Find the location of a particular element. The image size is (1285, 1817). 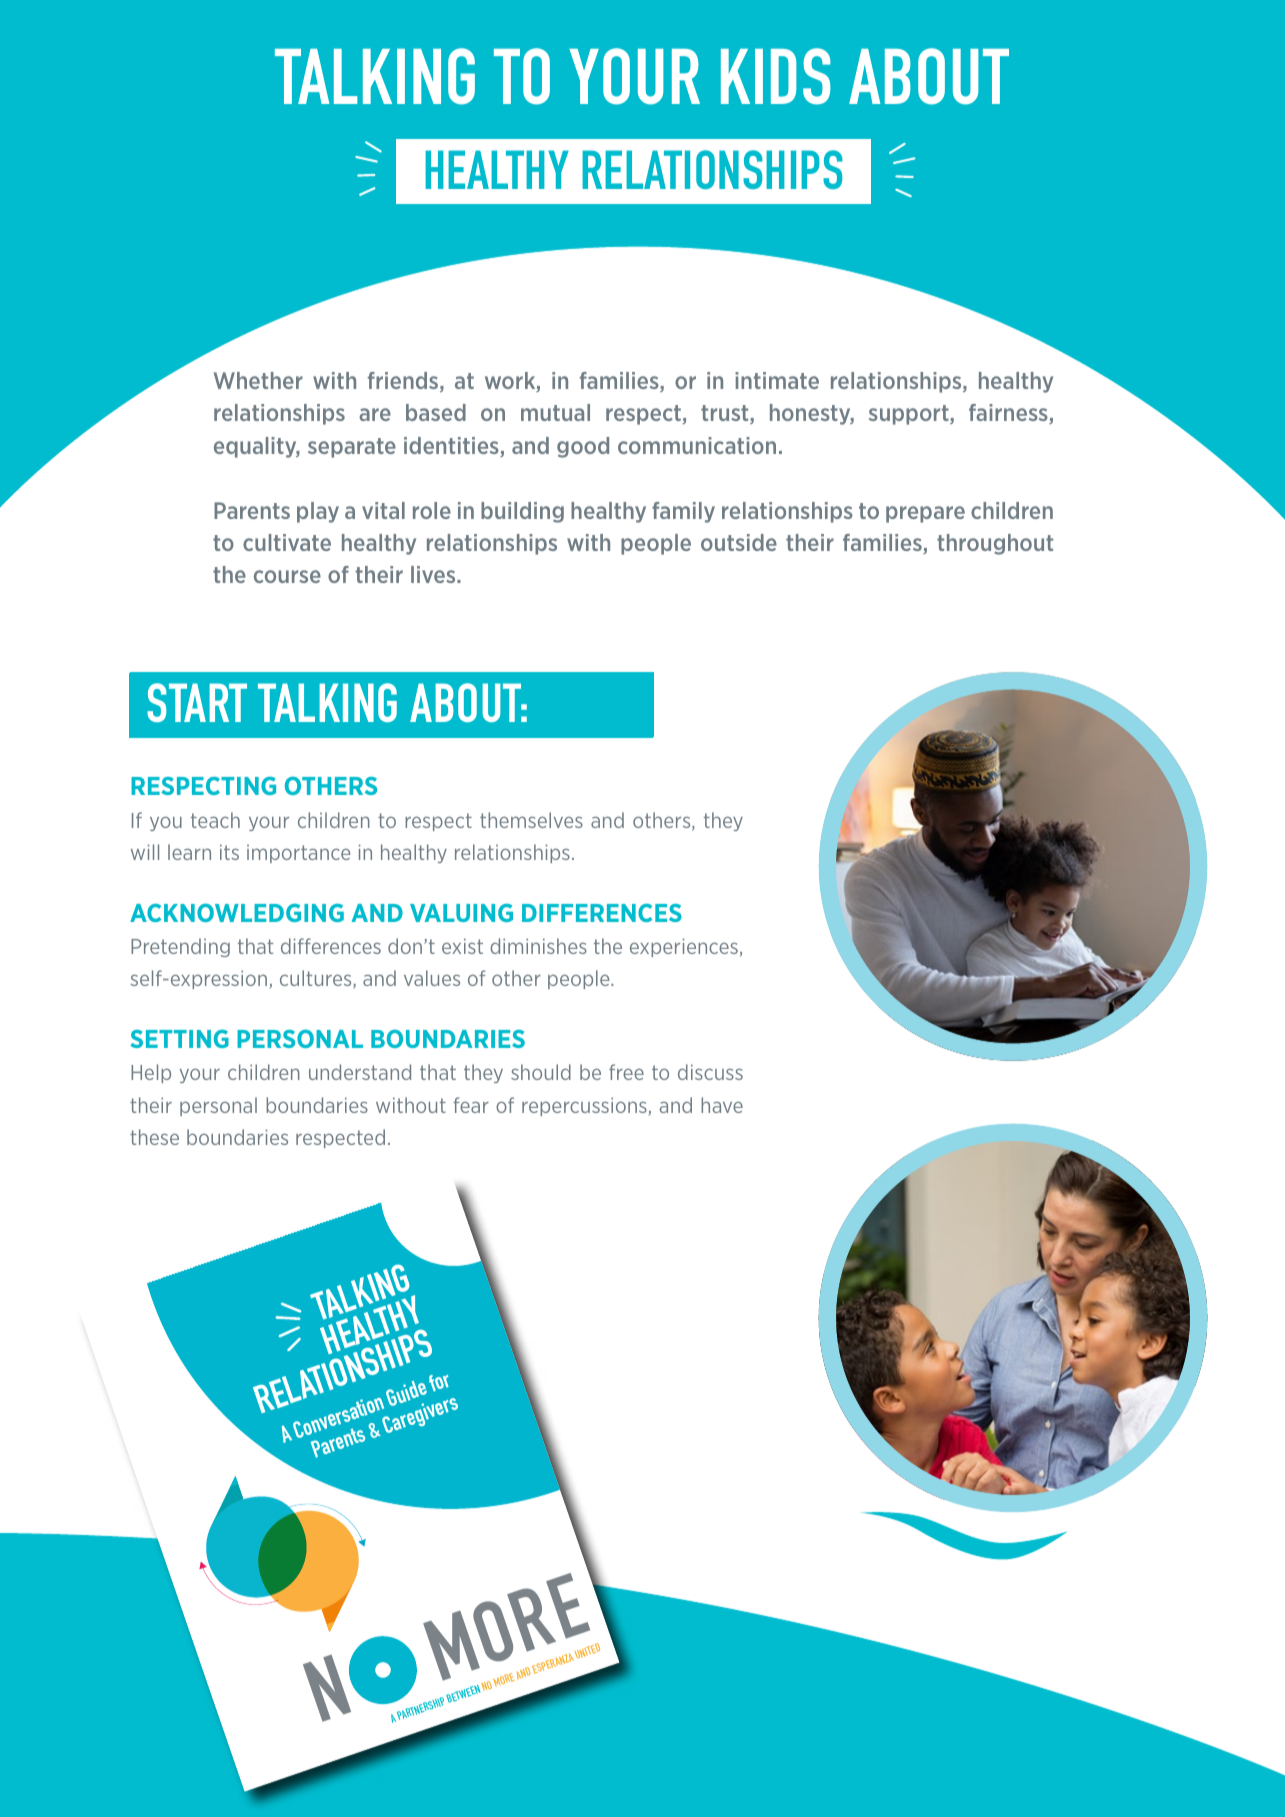

its is located at coordinates (229, 852).
